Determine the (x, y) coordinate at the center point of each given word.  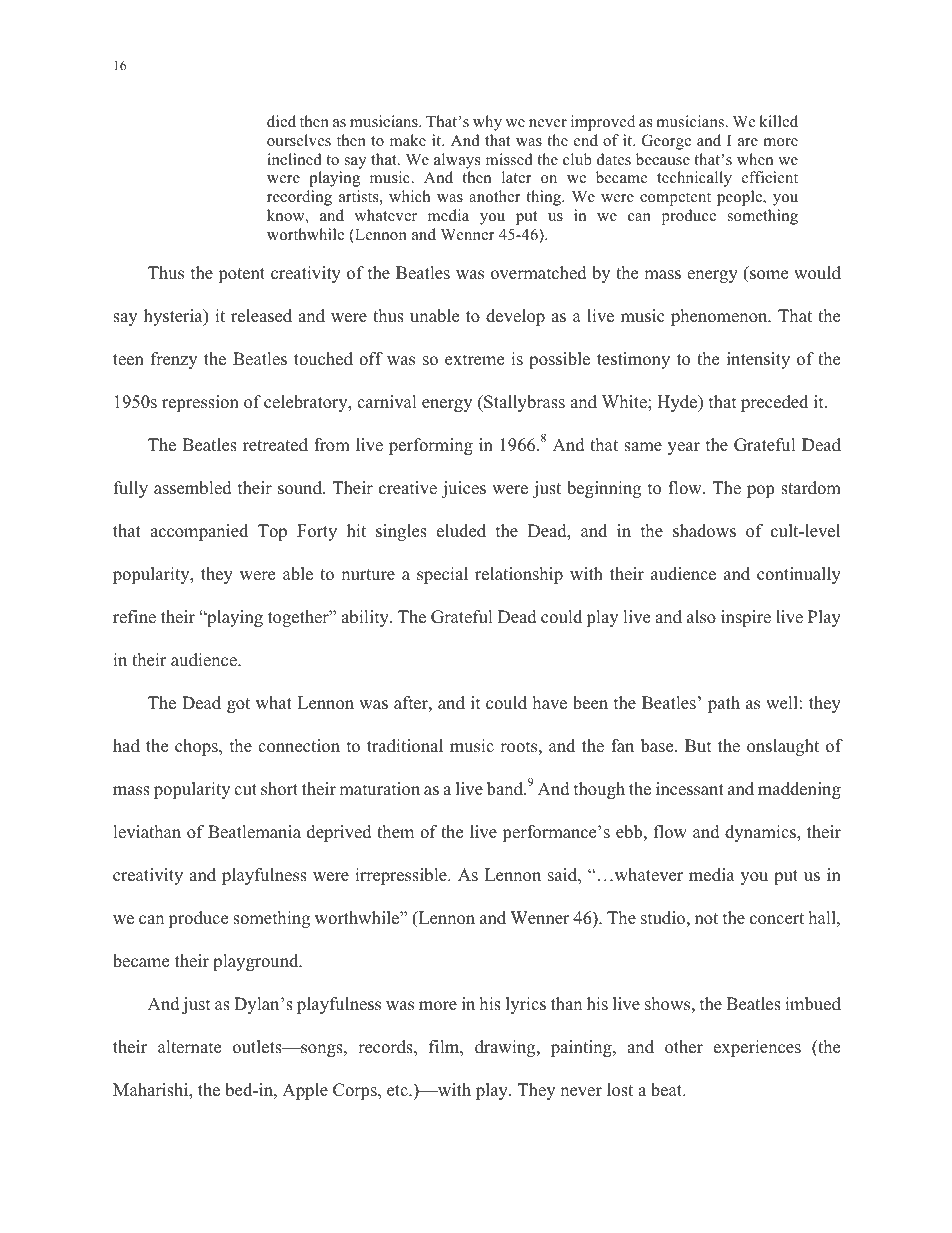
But (698, 746)
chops (197, 747)
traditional (405, 746)
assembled (193, 488)
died (281, 121)
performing (431, 446)
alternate (189, 1047)
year (684, 448)
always (457, 161)
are (748, 142)
